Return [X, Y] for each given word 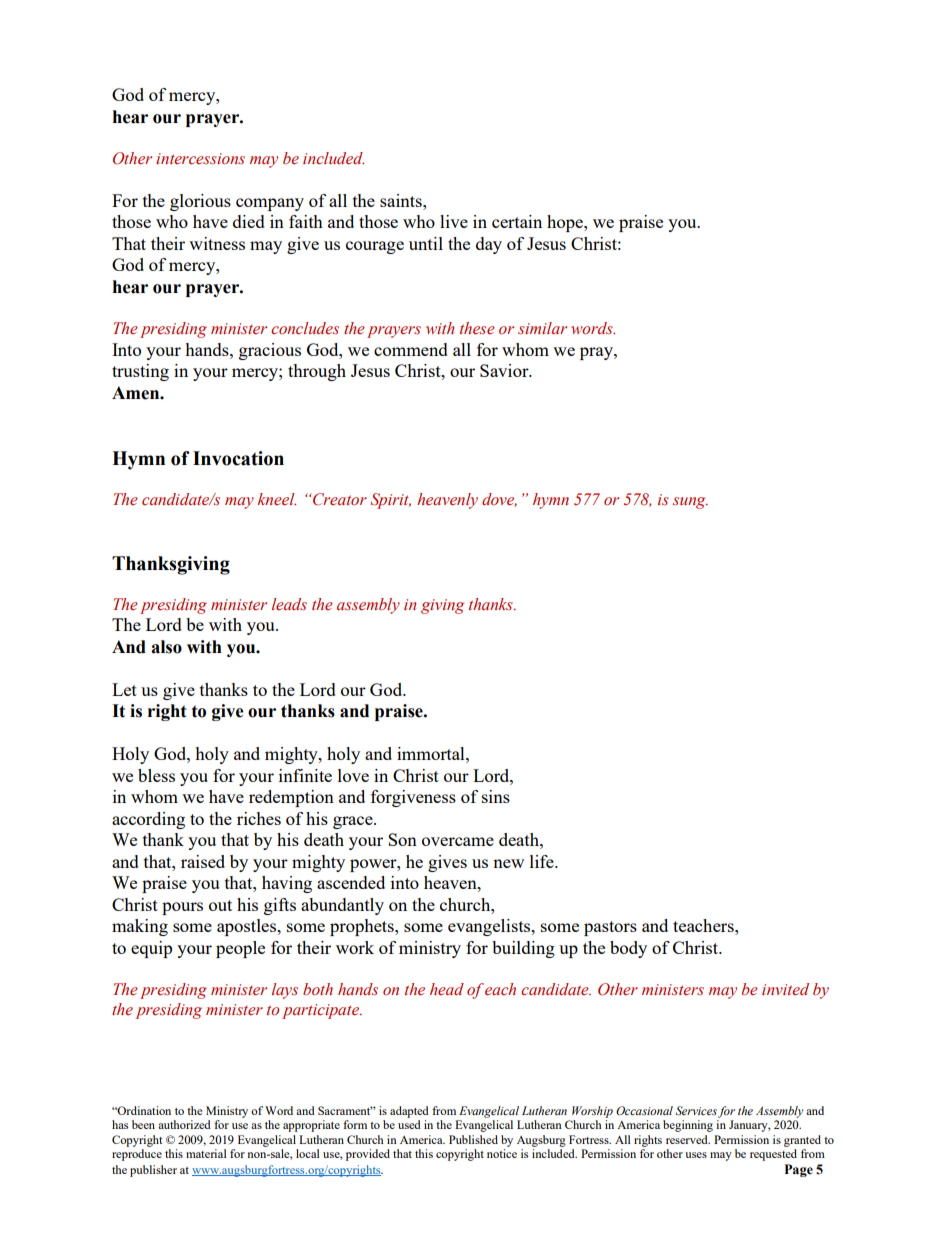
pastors [610, 928]
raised [203, 861]
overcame [458, 841]
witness [217, 243]
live [454, 221]
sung [690, 503]
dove [499, 500]
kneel [277, 499]
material [206, 1153]
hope [566, 223]
